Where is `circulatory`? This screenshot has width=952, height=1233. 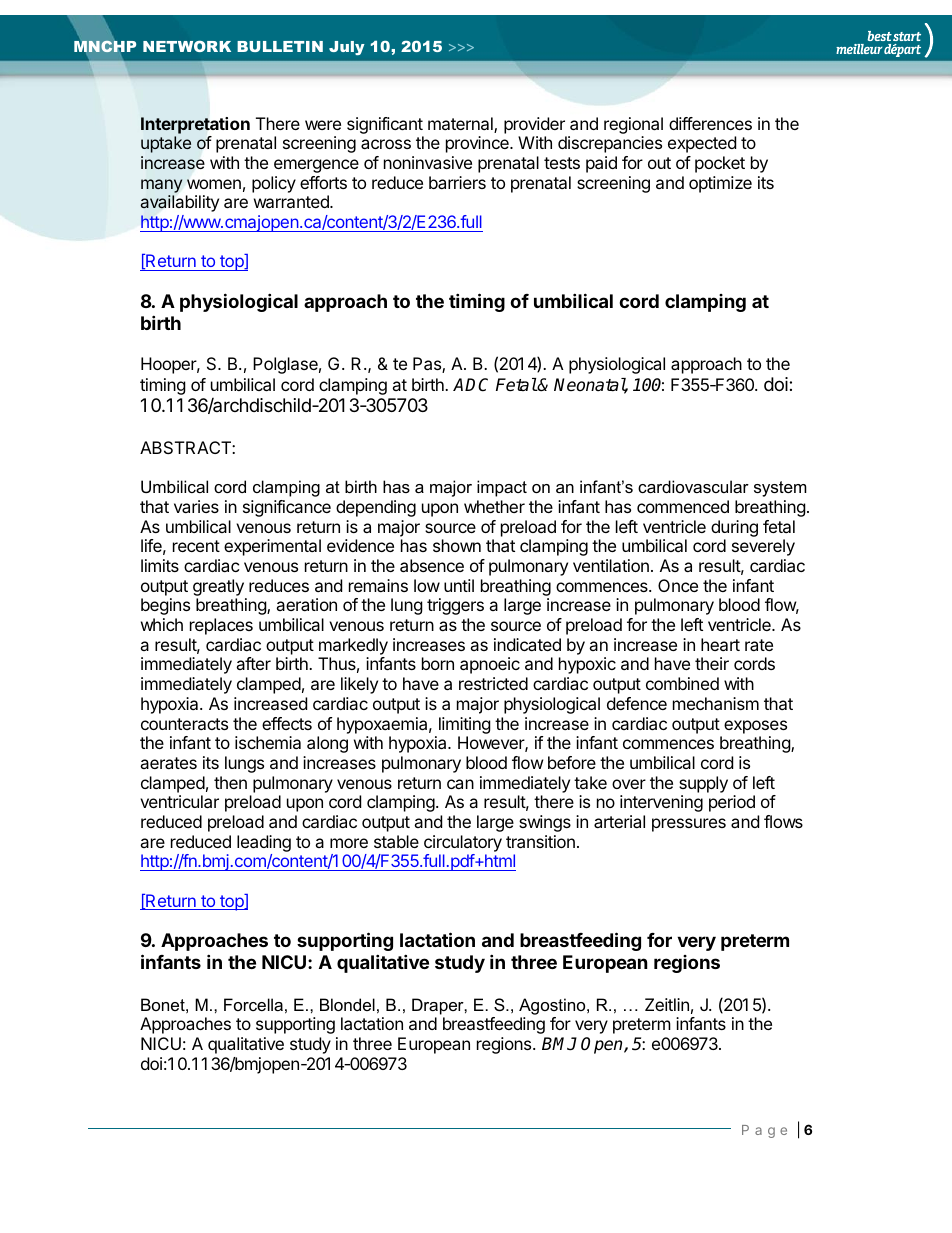 circulatory is located at coordinates (463, 843).
